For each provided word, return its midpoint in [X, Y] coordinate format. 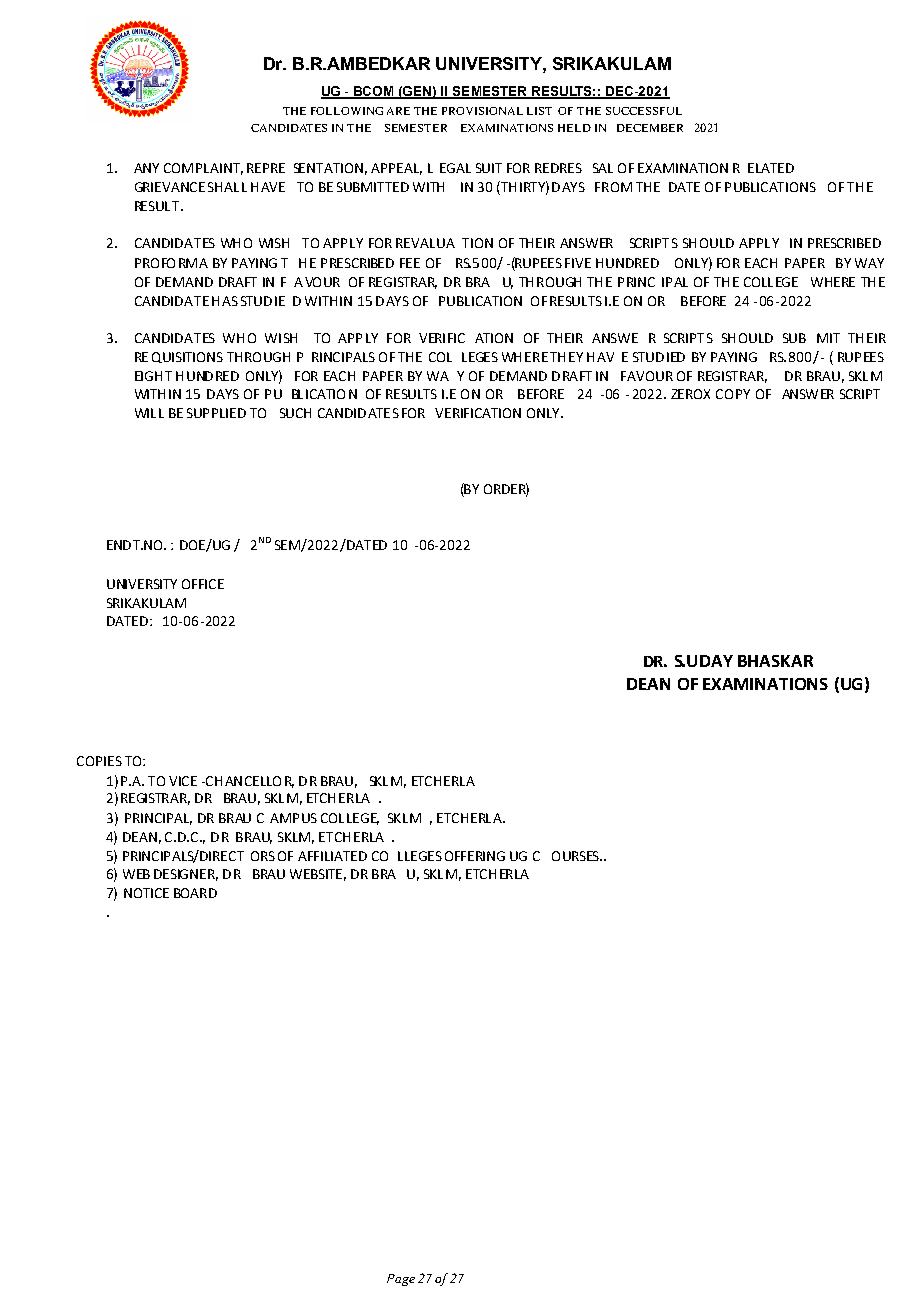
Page [401, 1280]
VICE [183, 781]
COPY [733, 394]
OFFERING [475, 856]
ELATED [771, 168]
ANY [146, 168]
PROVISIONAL [482, 111]
